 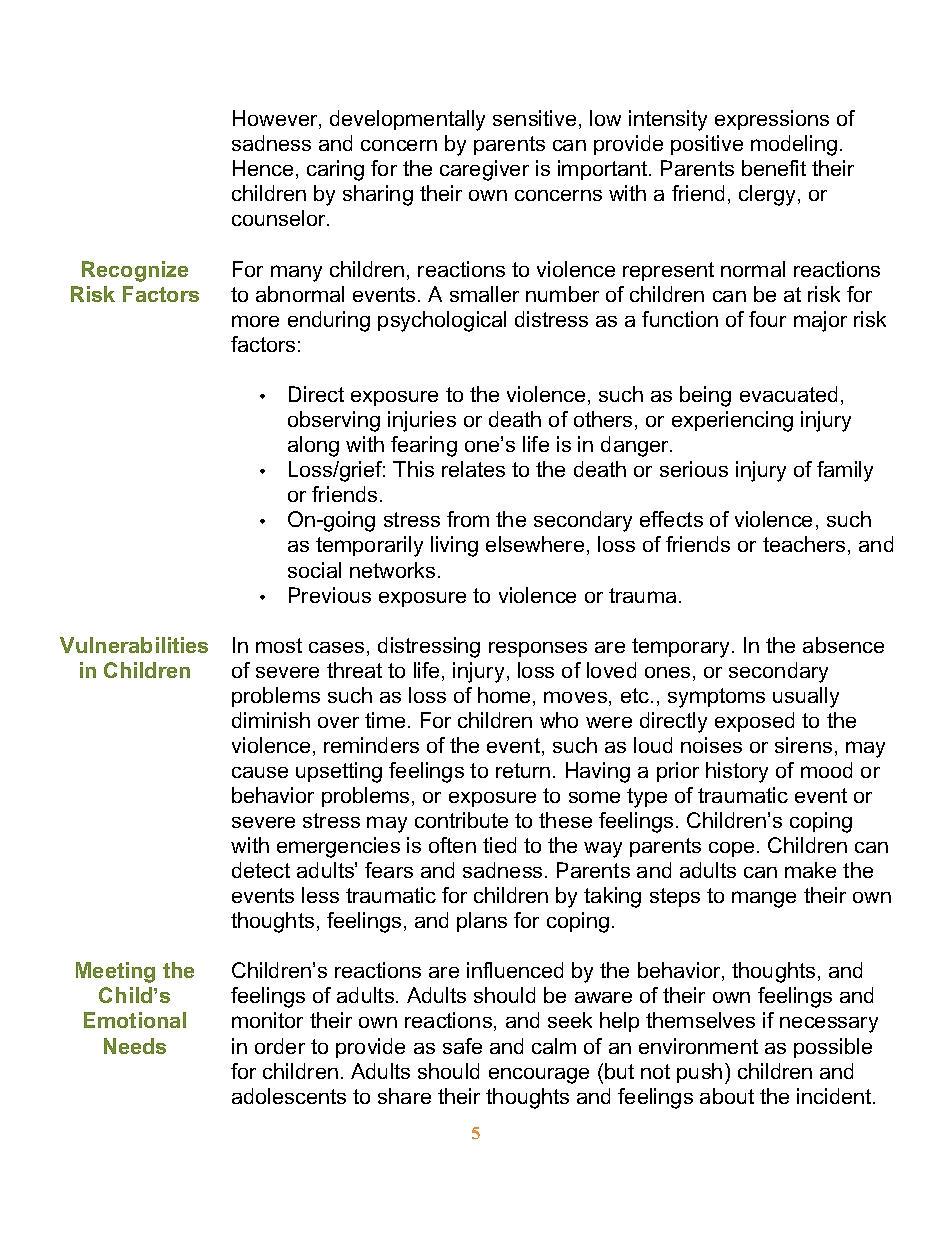 What do you see at coordinates (468, 519) in the screenshot?
I see `from` at bounding box center [468, 519].
